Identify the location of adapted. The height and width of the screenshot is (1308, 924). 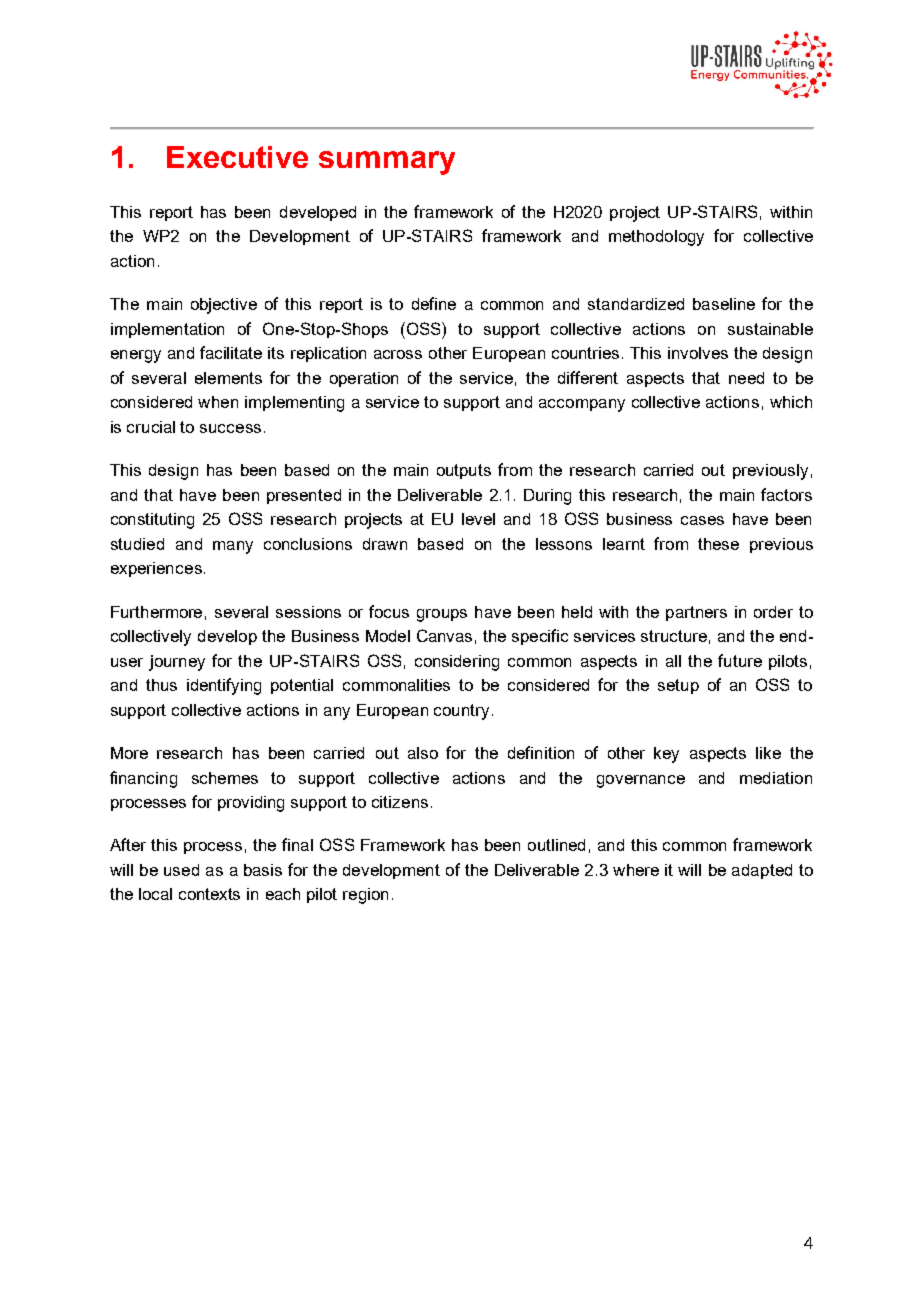
(762, 871).
